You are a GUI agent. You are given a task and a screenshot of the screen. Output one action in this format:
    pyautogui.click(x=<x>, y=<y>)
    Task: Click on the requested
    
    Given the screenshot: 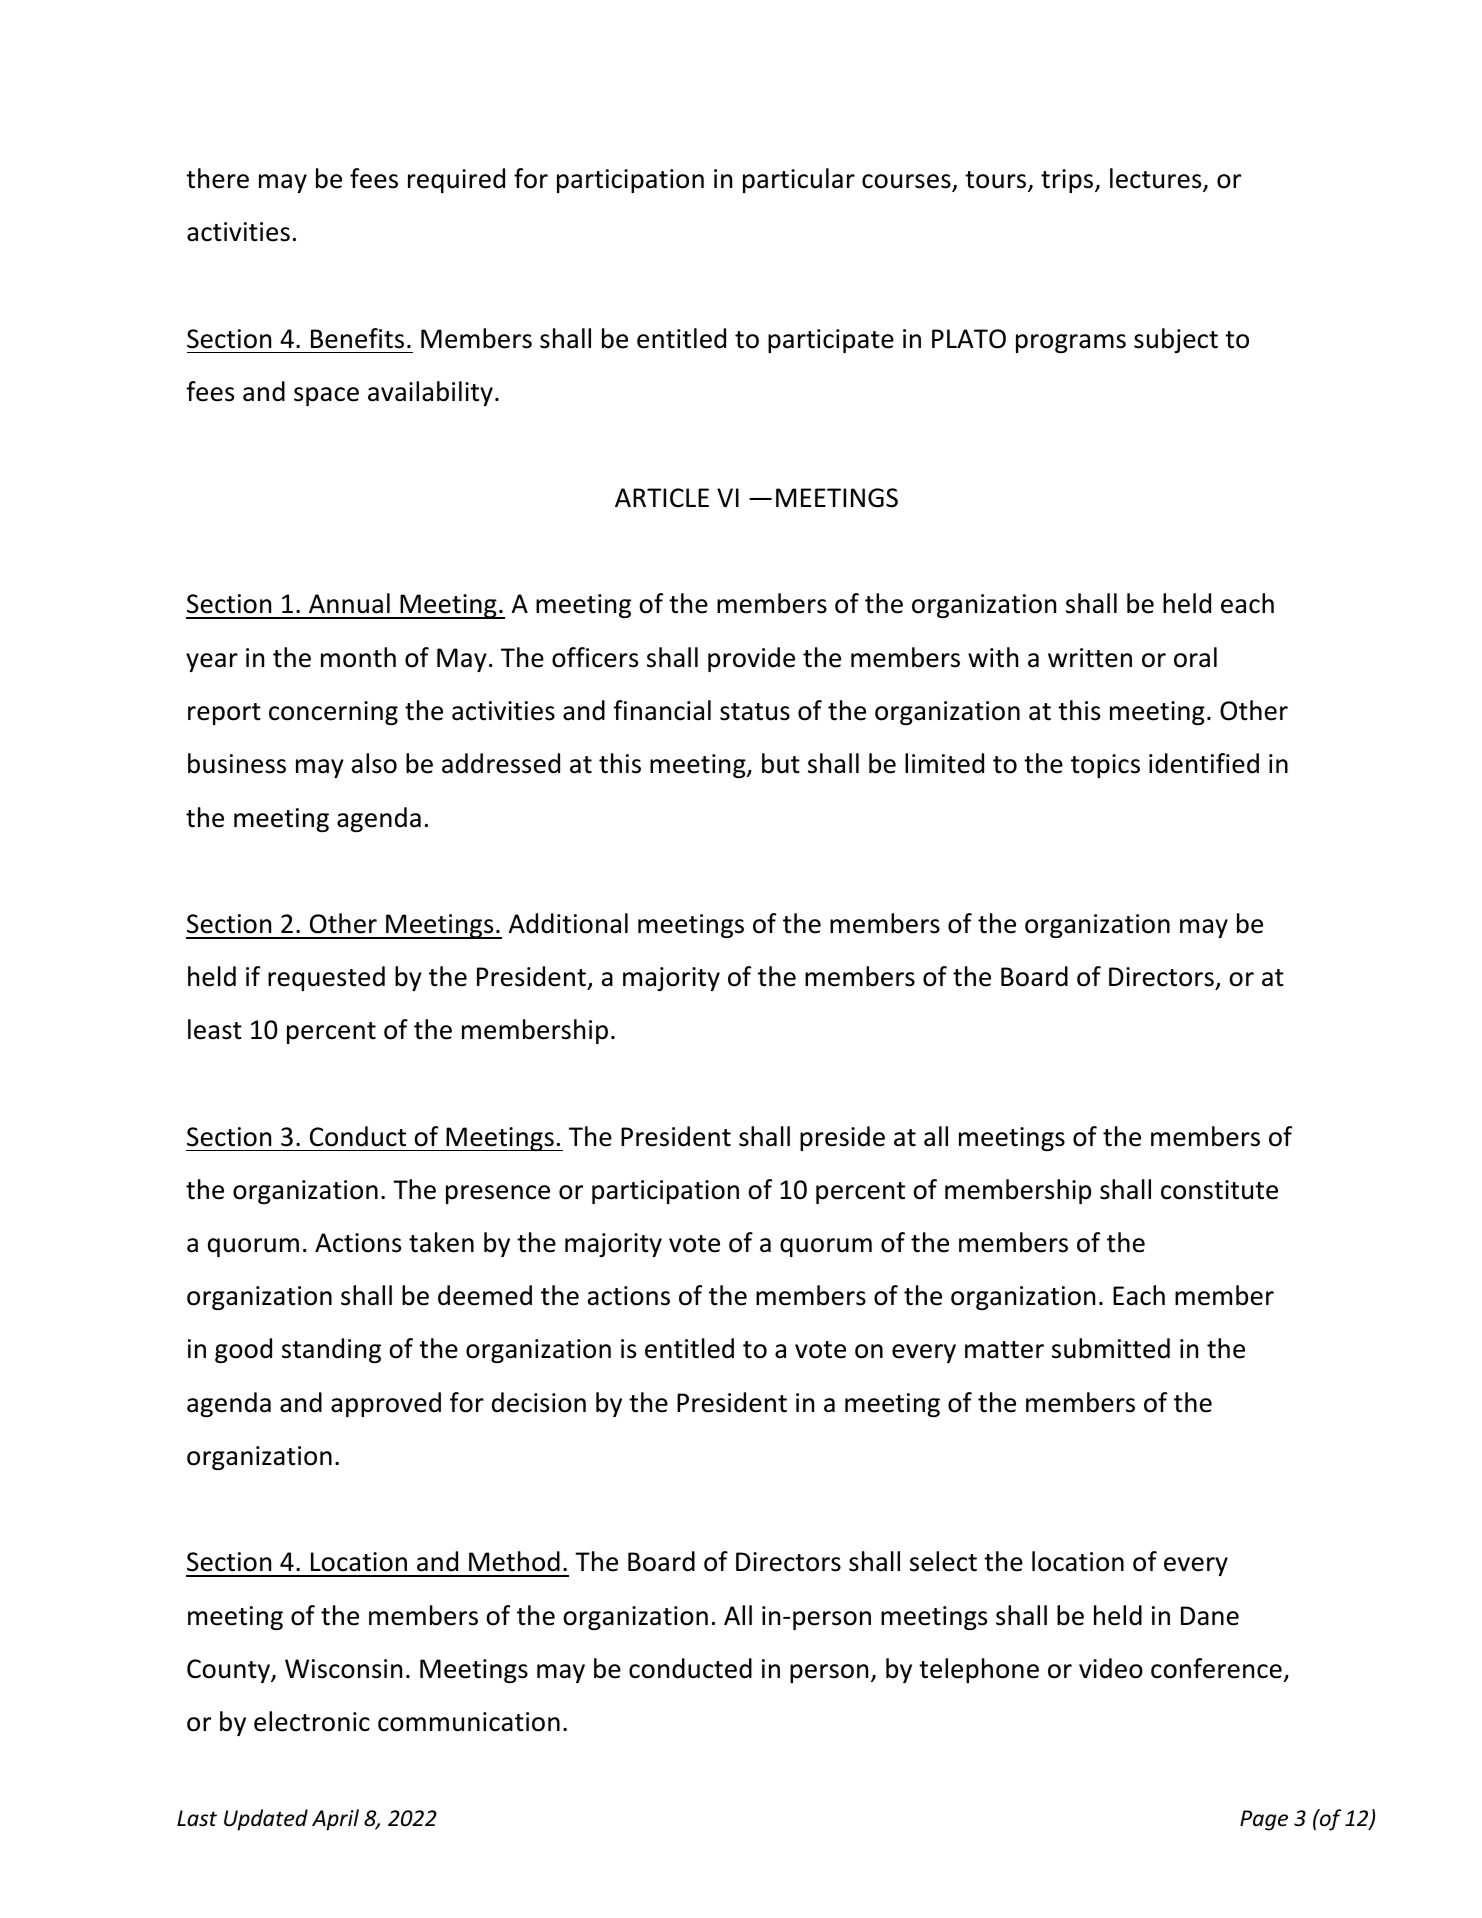 What is the action you would take?
    pyautogui.click(x=326, y=978)
